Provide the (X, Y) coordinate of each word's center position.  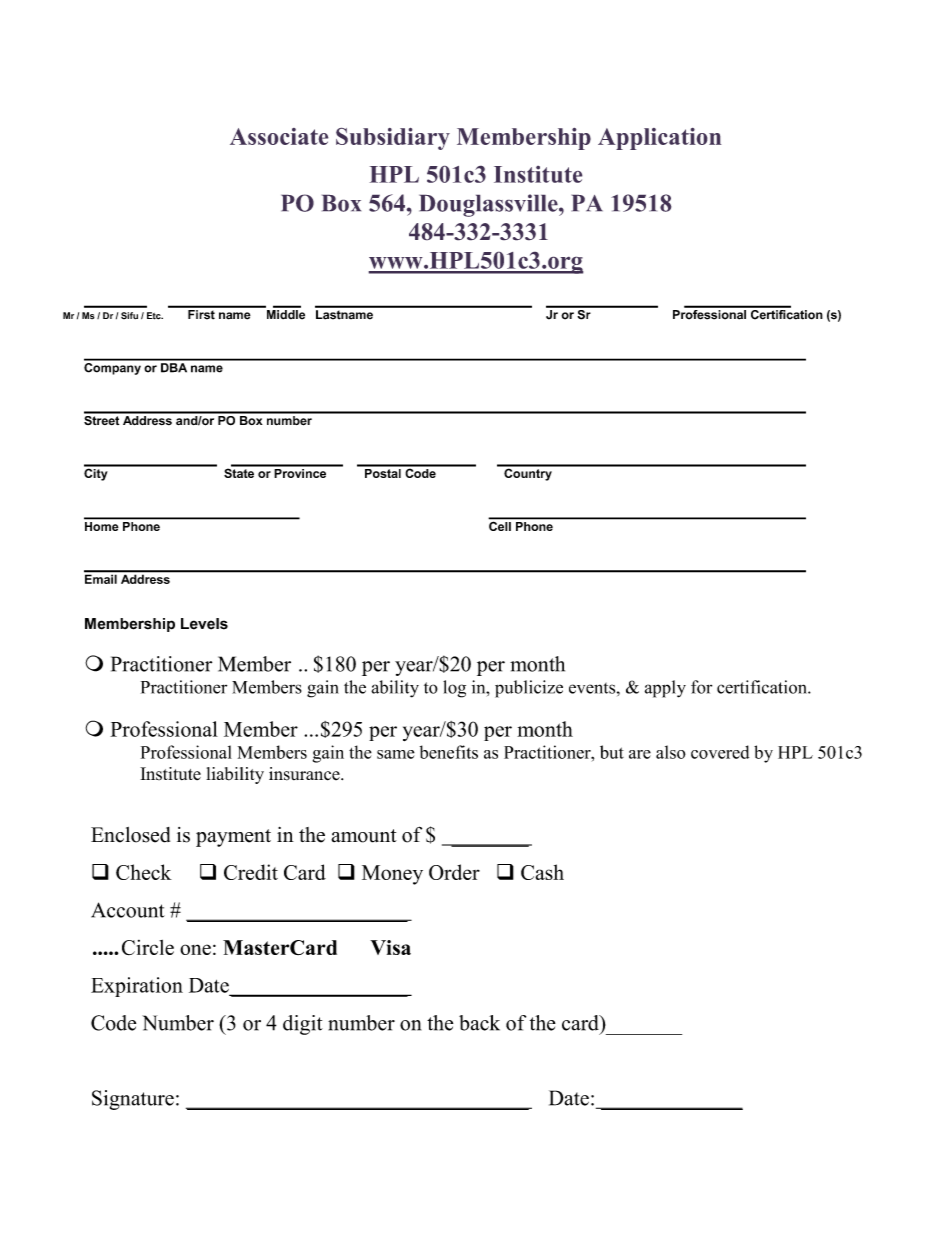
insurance (305, 774)
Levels (204, 624)
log (454, 689)
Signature (133, 1100)
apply (665, 689)
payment (233, 838)
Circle (148, 947)
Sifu (129, 315)
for (701, 687)
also (671, 752)
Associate (279, 136)
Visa (390, 947)
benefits (449, 752)
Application (659, 139)
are (640, 754)
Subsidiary (393, 139)
